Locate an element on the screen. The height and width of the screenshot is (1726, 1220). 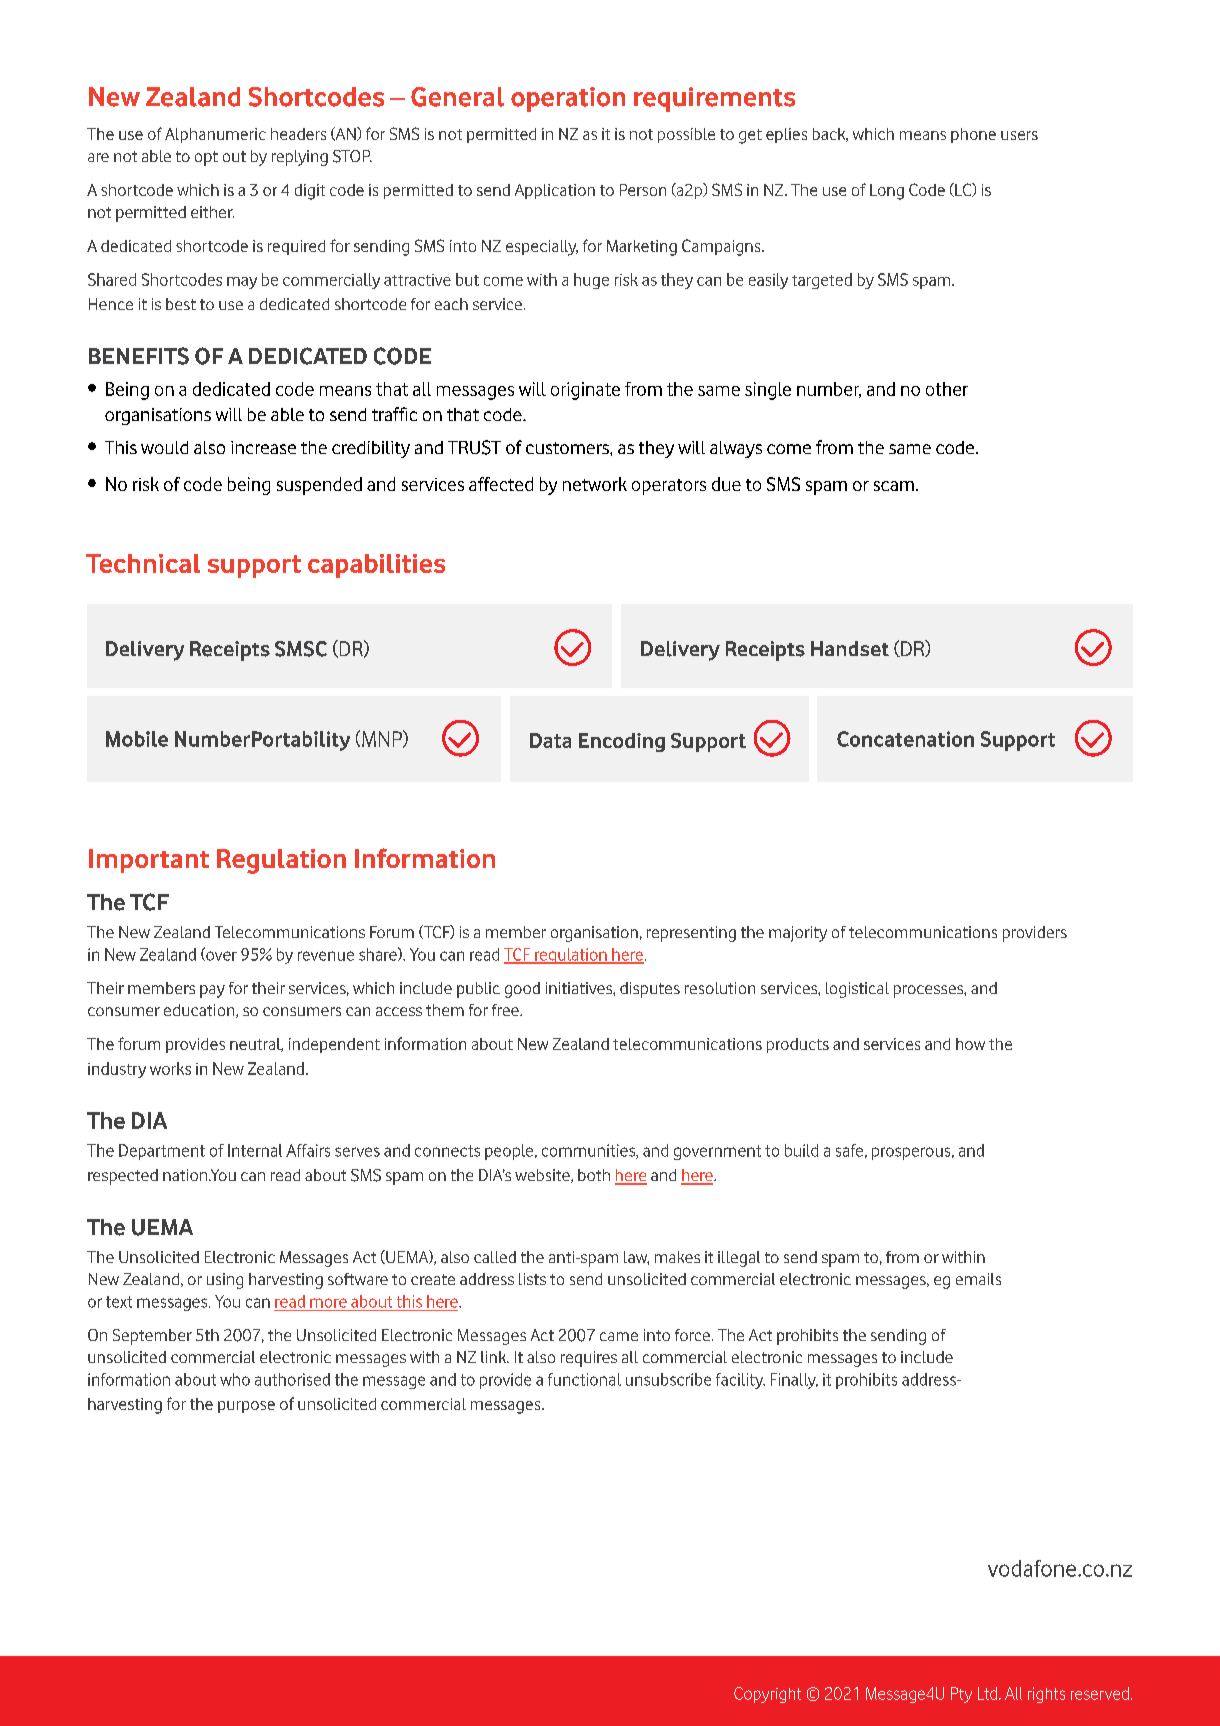
operation is located at coordinates (568, 99).
